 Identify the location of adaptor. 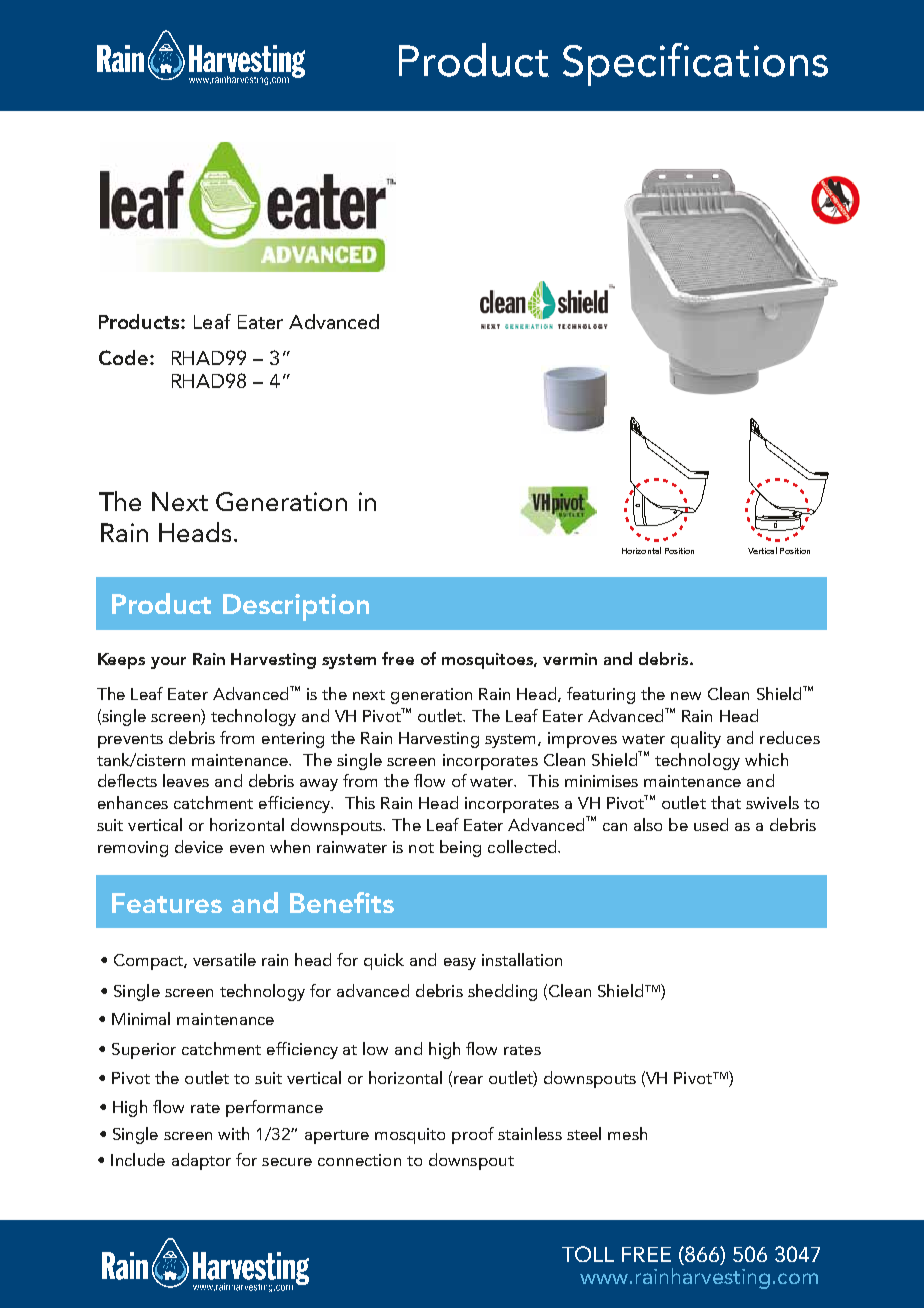
(201, 1161).
